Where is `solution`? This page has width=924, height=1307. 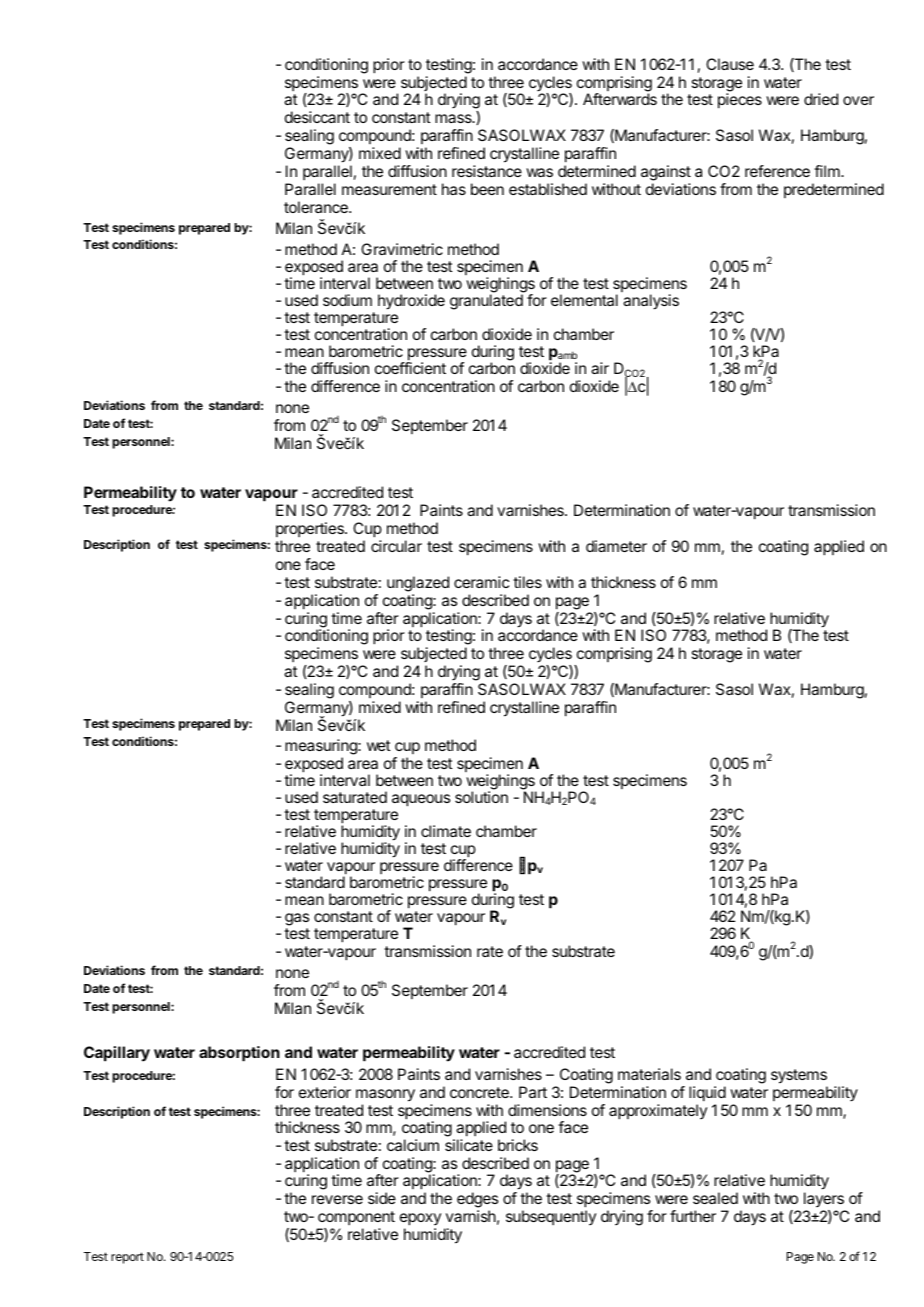
solution is located at coordinates (481, 796).
